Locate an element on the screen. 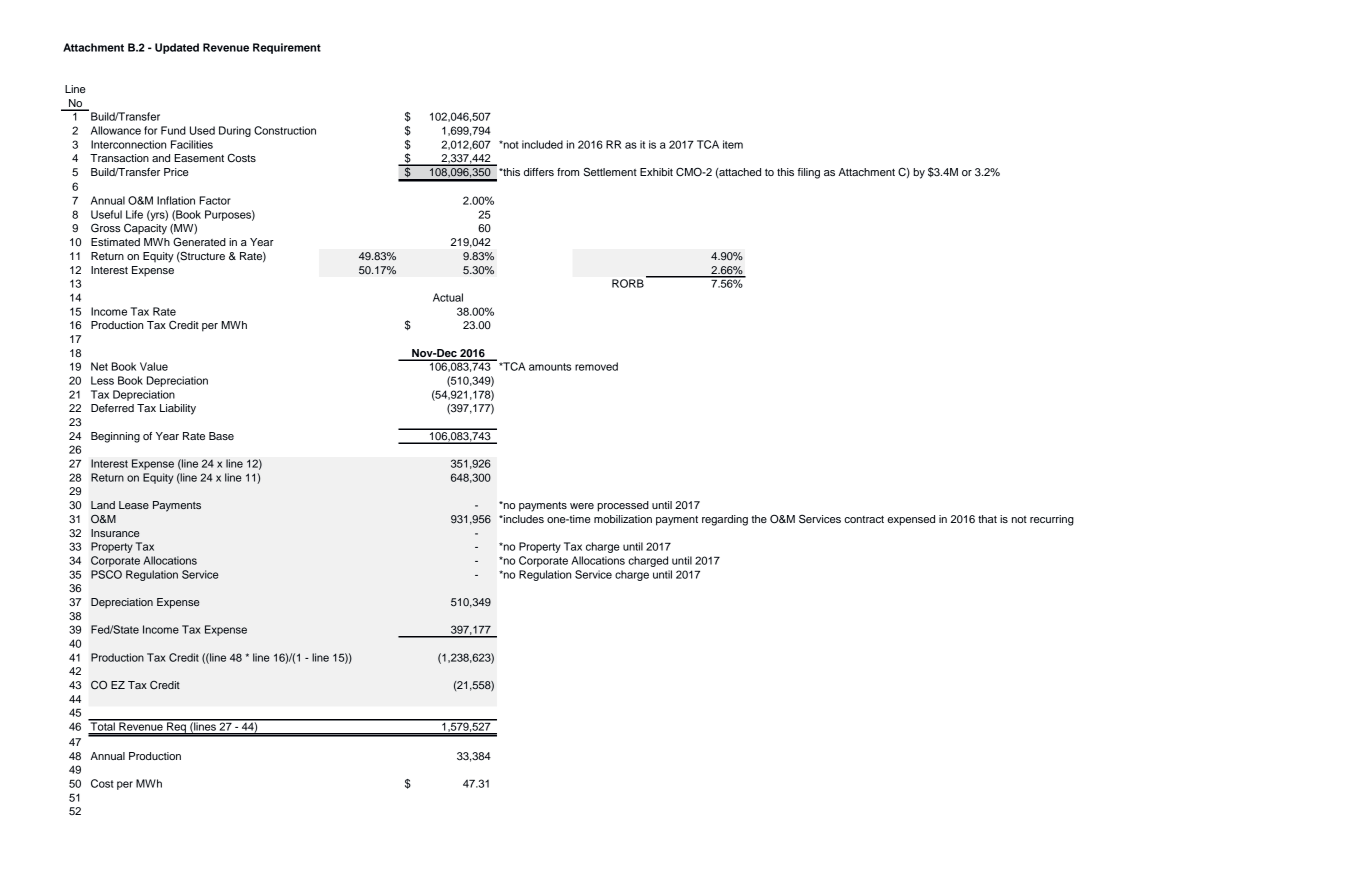  Estimated is located at coordinates (115, 242).
